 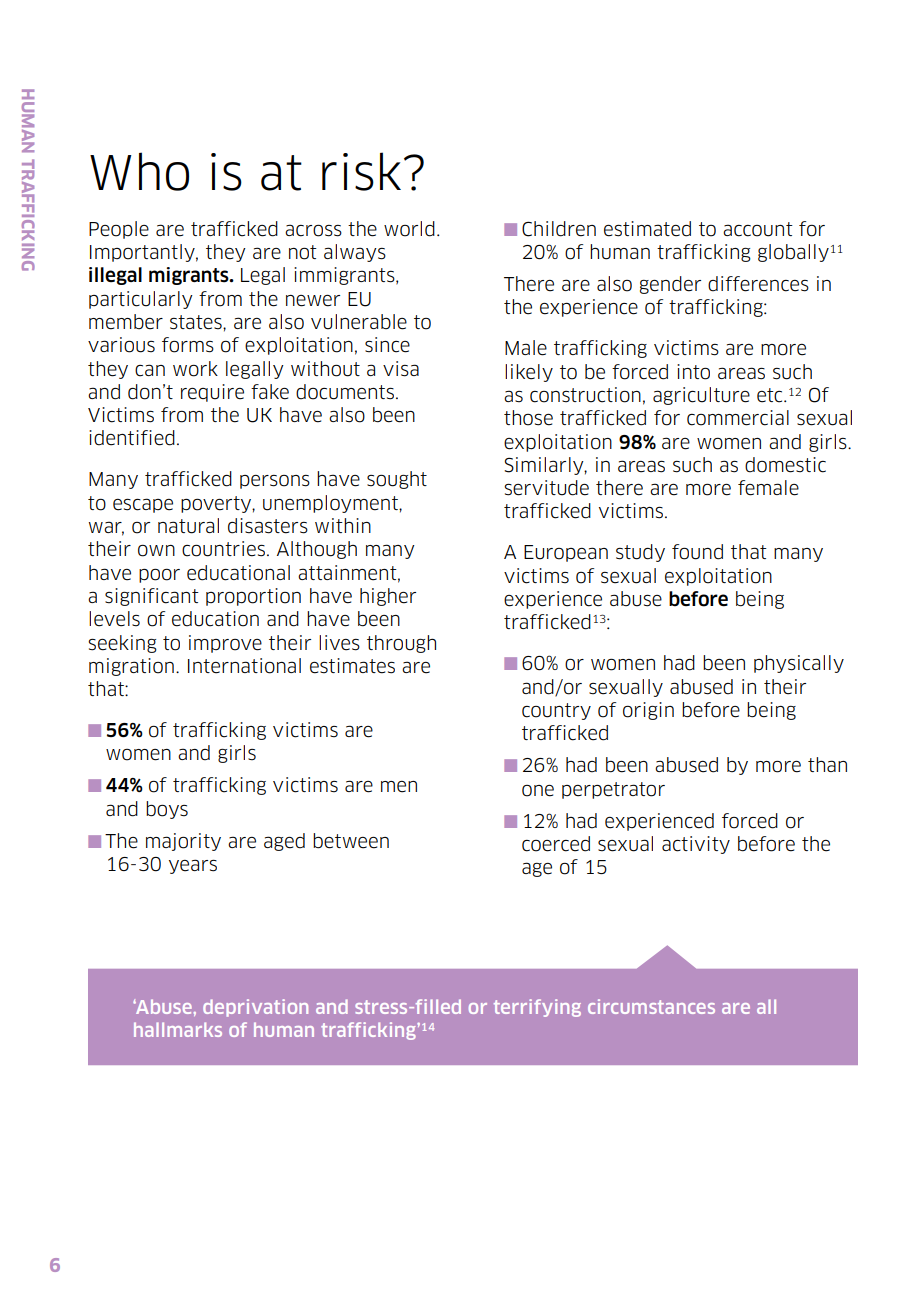 What do you see at coordinates (409, 229) in the screenshot?
I see `world` at bounding box center [409, 229].
